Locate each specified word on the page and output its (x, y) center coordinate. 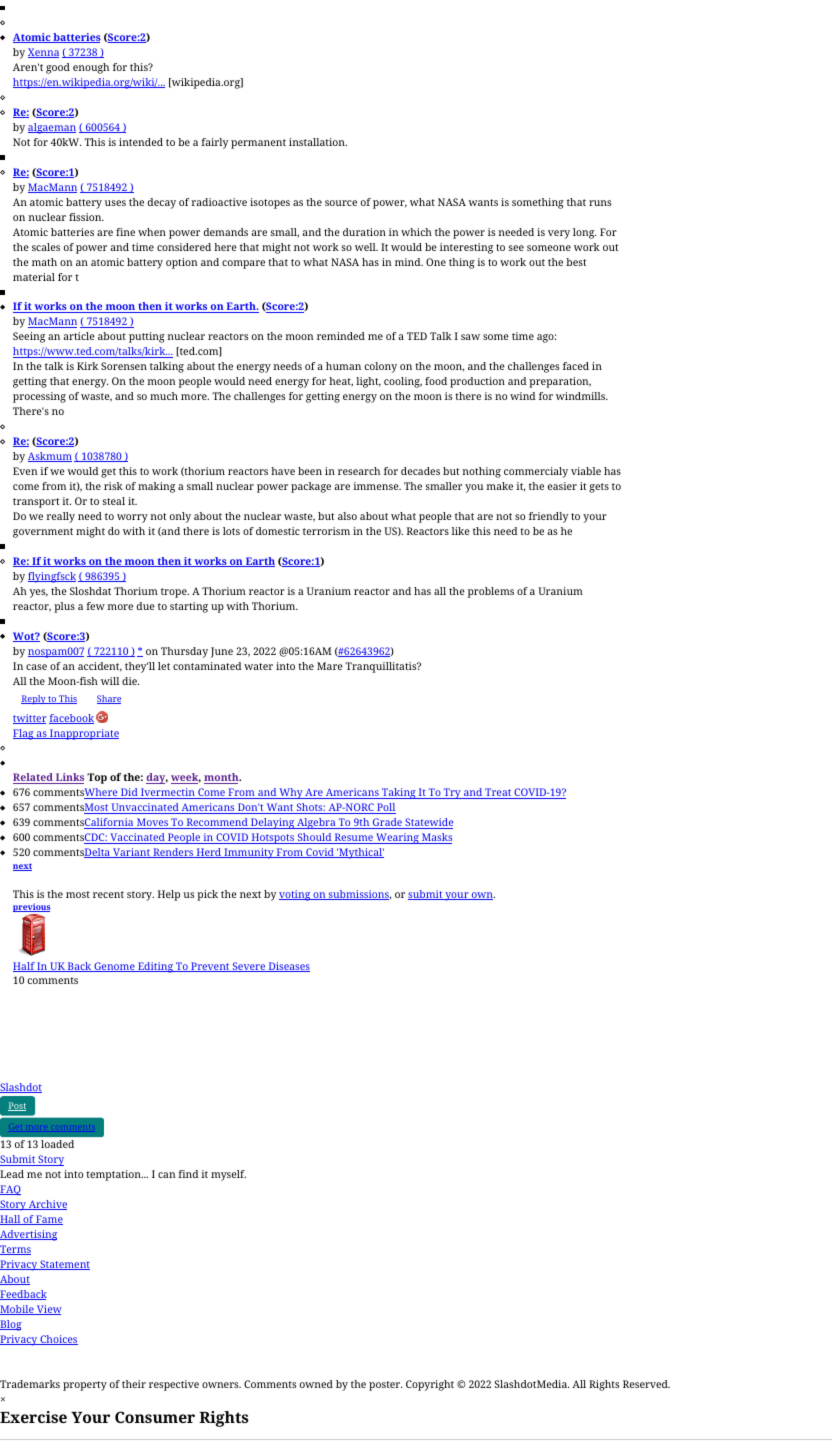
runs (600, 203)
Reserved (646, 1384)
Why (291, 793)
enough (91, 68)
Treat (498, 793)
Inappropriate (83, 734)
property (85, 1386)
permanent (258, 144)
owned (316, 1384)
